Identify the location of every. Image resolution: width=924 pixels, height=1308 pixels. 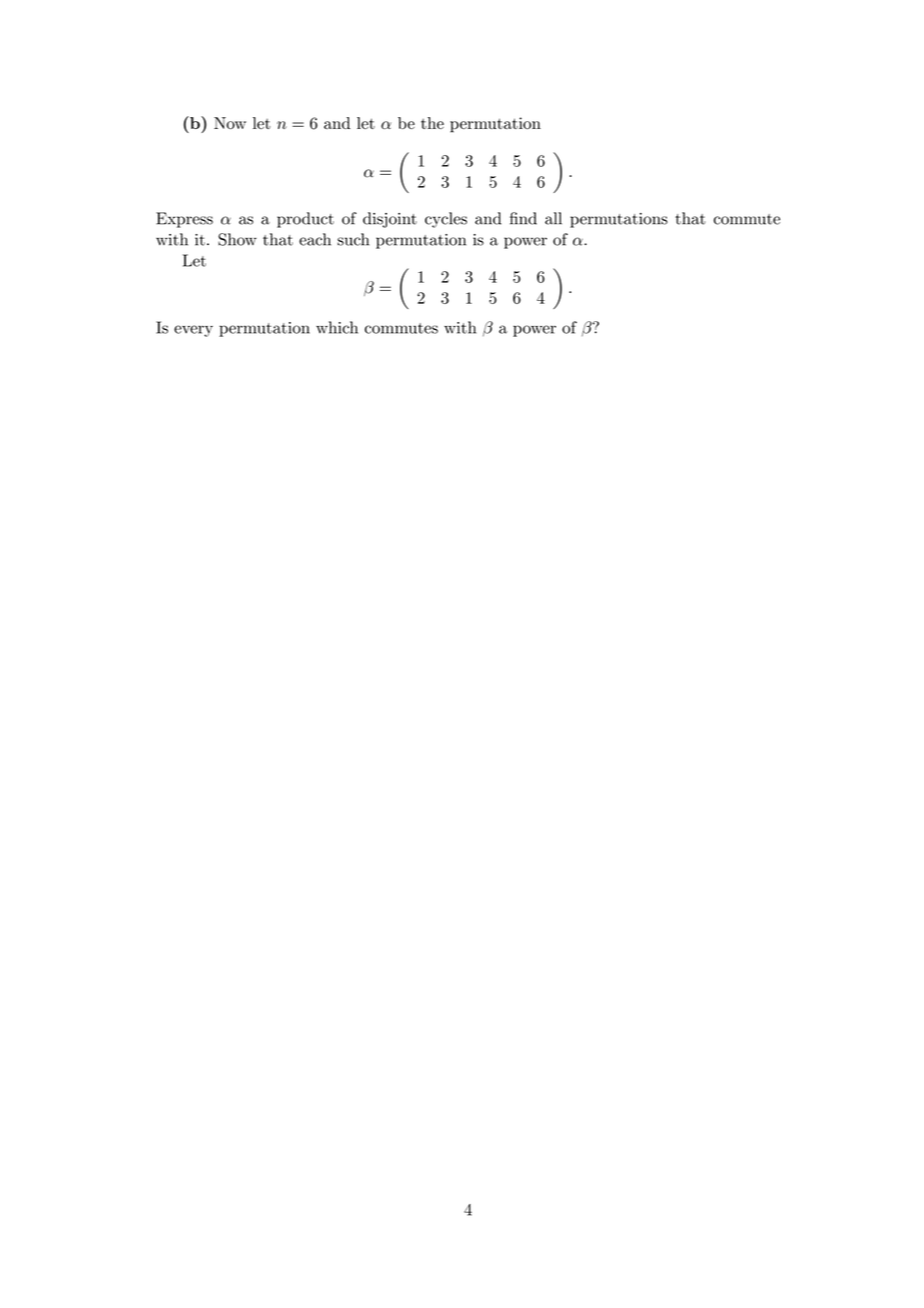
(193, 331).
